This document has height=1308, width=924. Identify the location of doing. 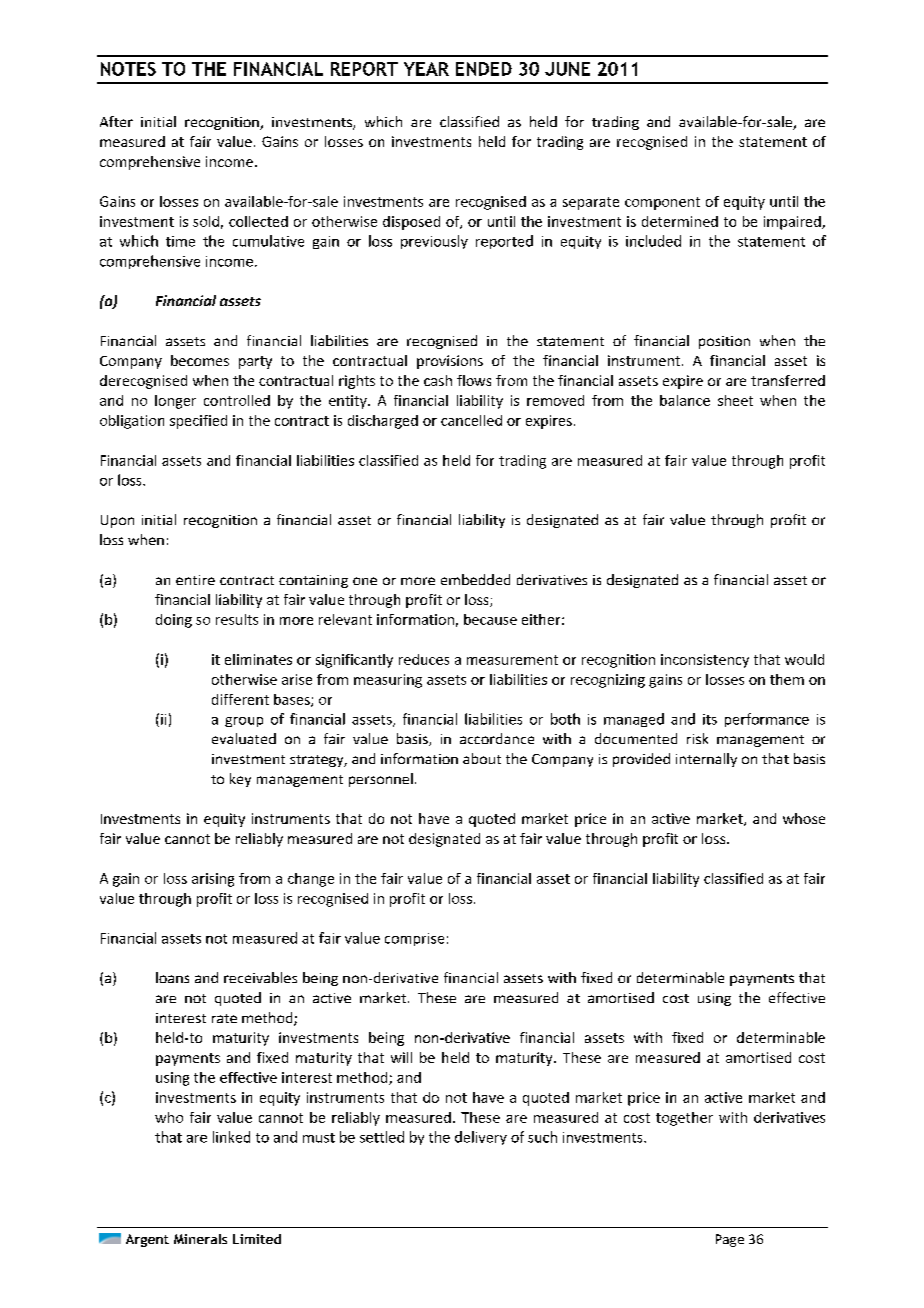
(174, 621).
